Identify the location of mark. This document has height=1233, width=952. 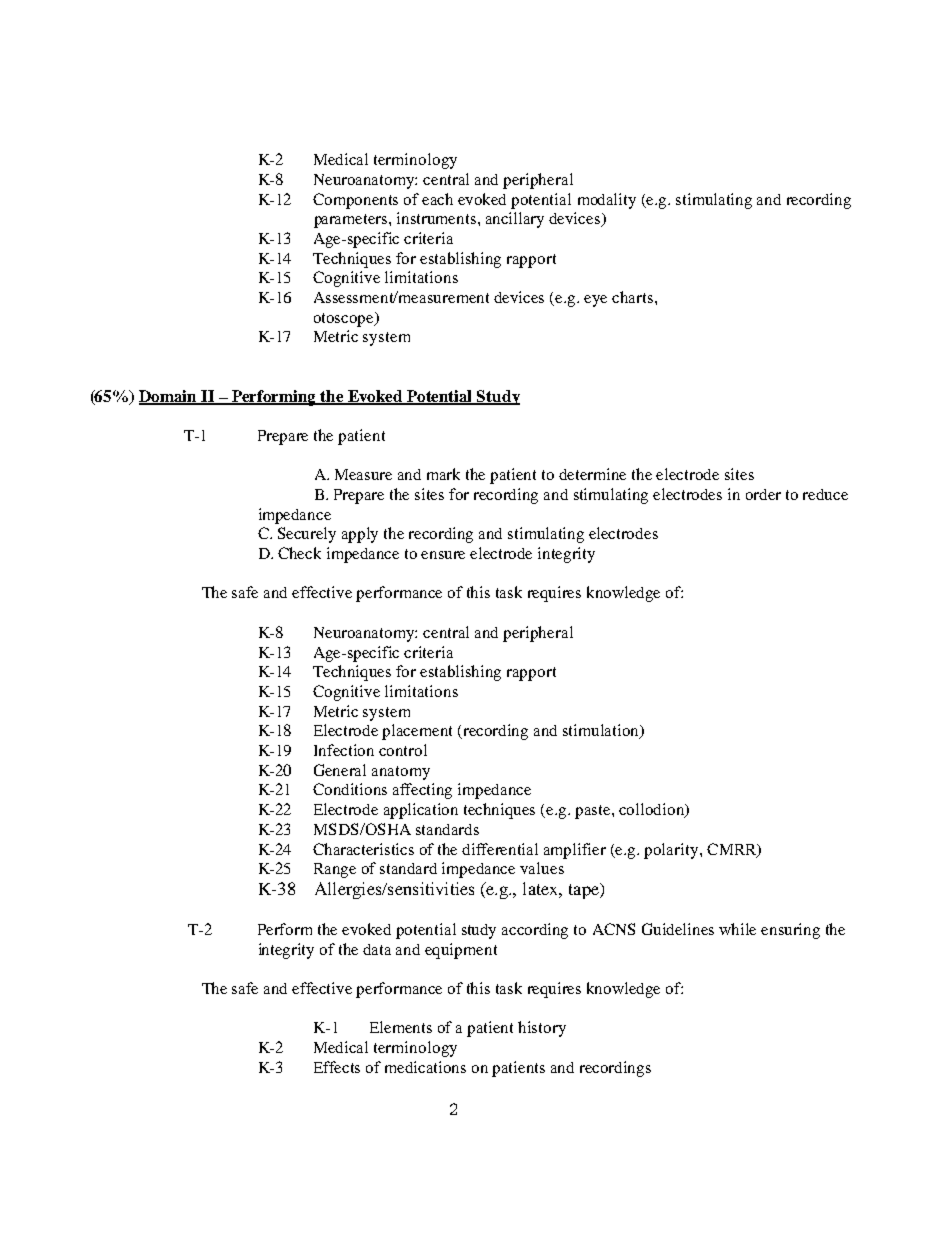
(443, 474).
